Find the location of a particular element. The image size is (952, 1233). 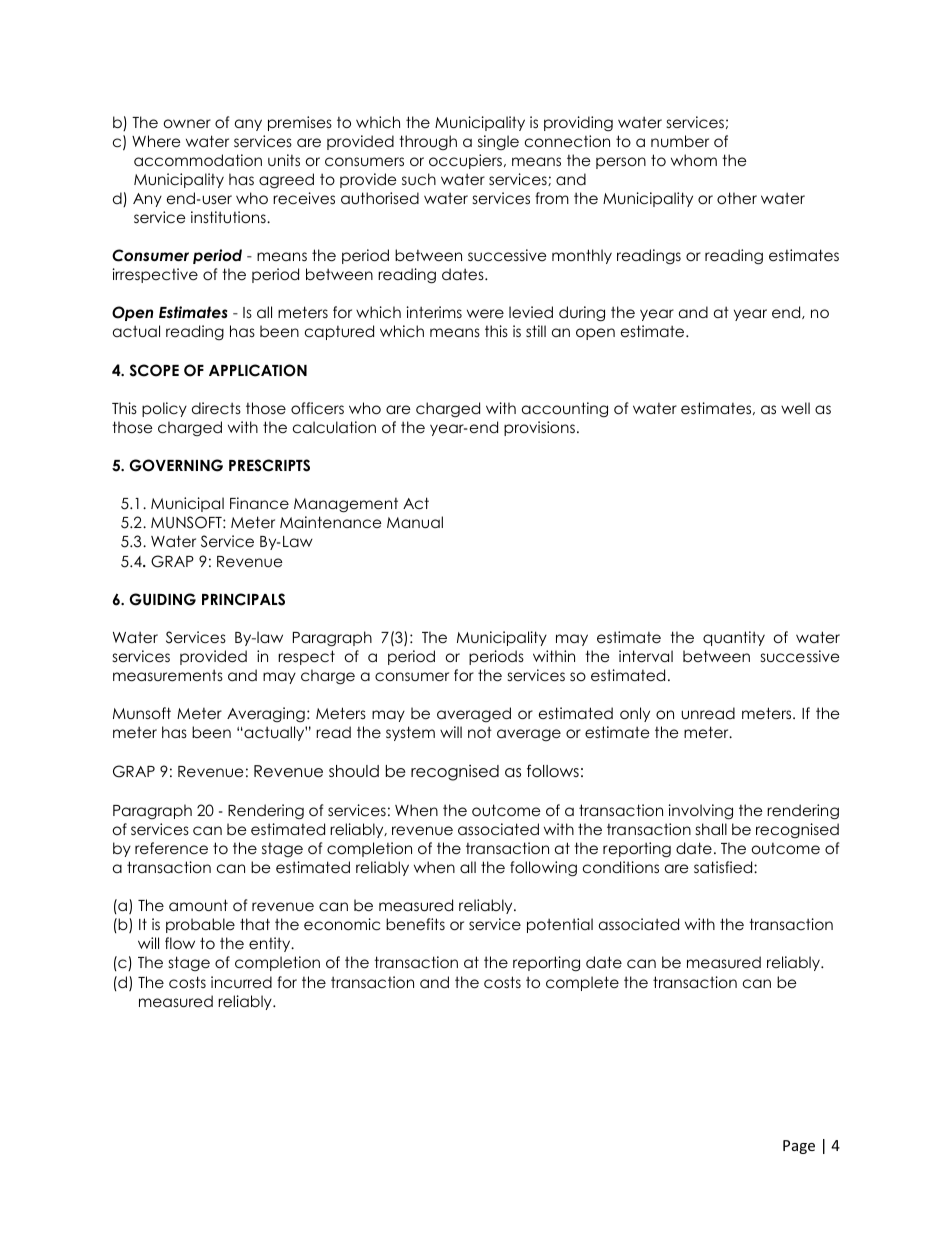

occupiers is located at coordinates (465, 161).
